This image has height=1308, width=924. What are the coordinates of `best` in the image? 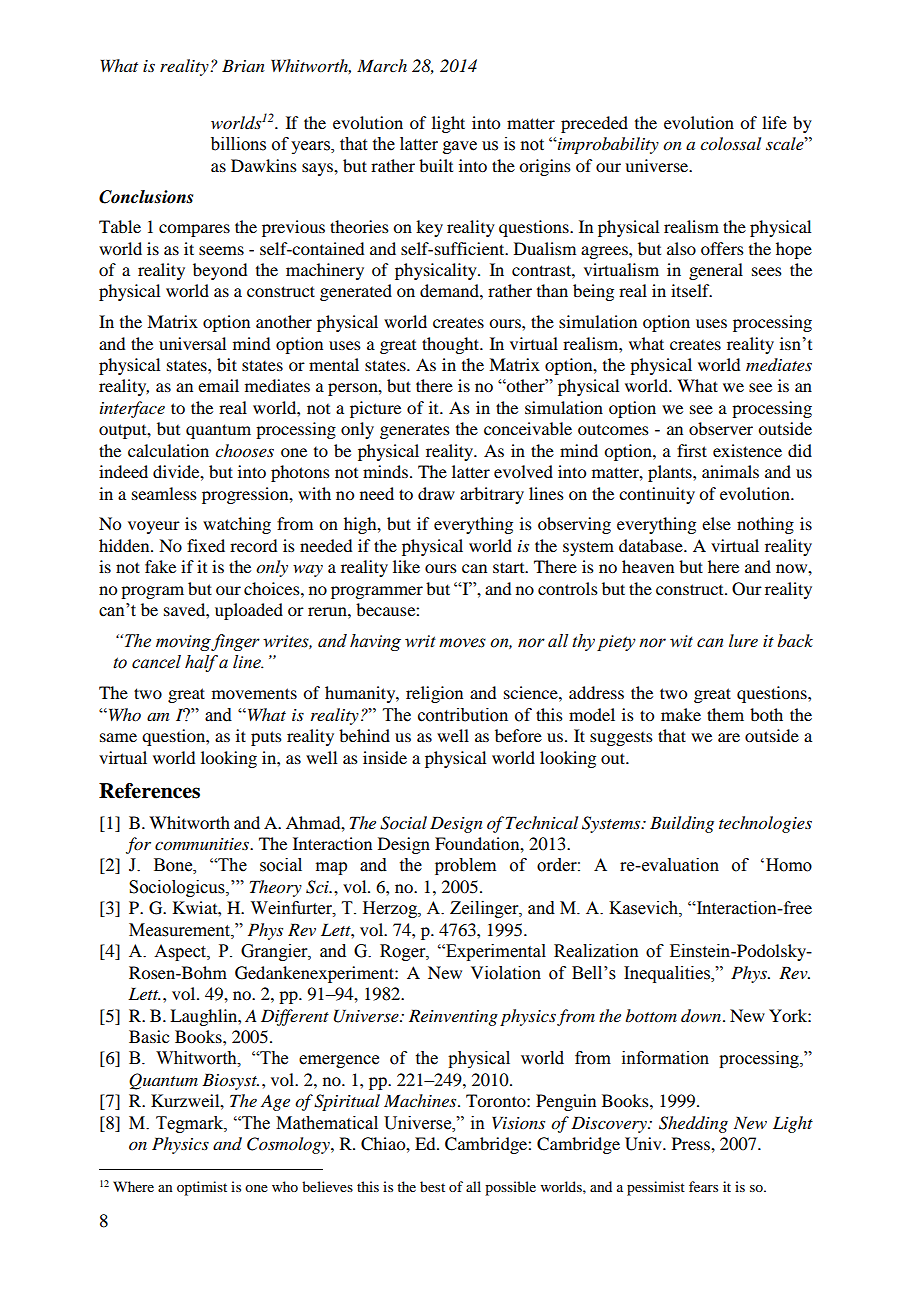 It's located at (432, 1186).
